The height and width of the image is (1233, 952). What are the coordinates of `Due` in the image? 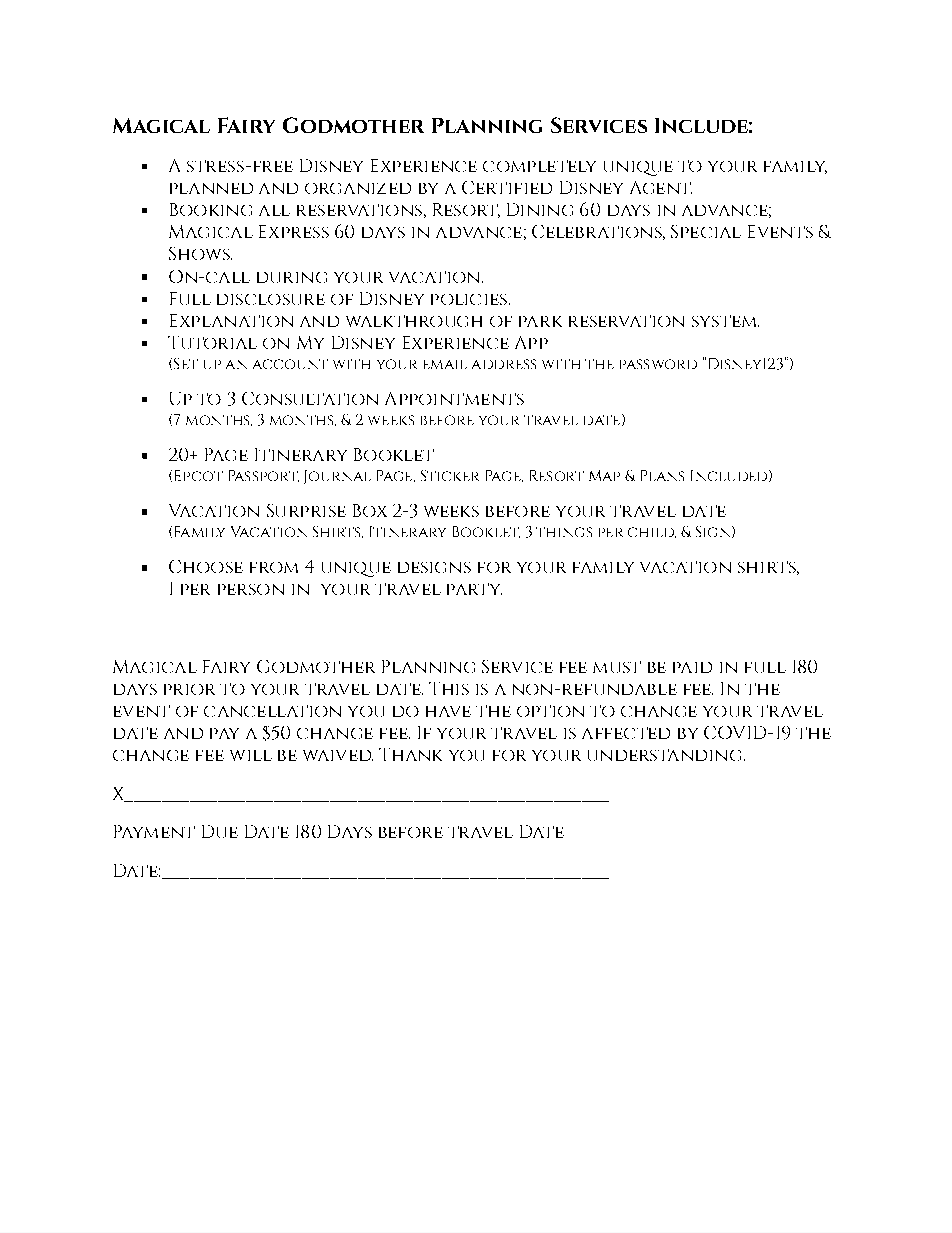 It's located at (220, 831).
